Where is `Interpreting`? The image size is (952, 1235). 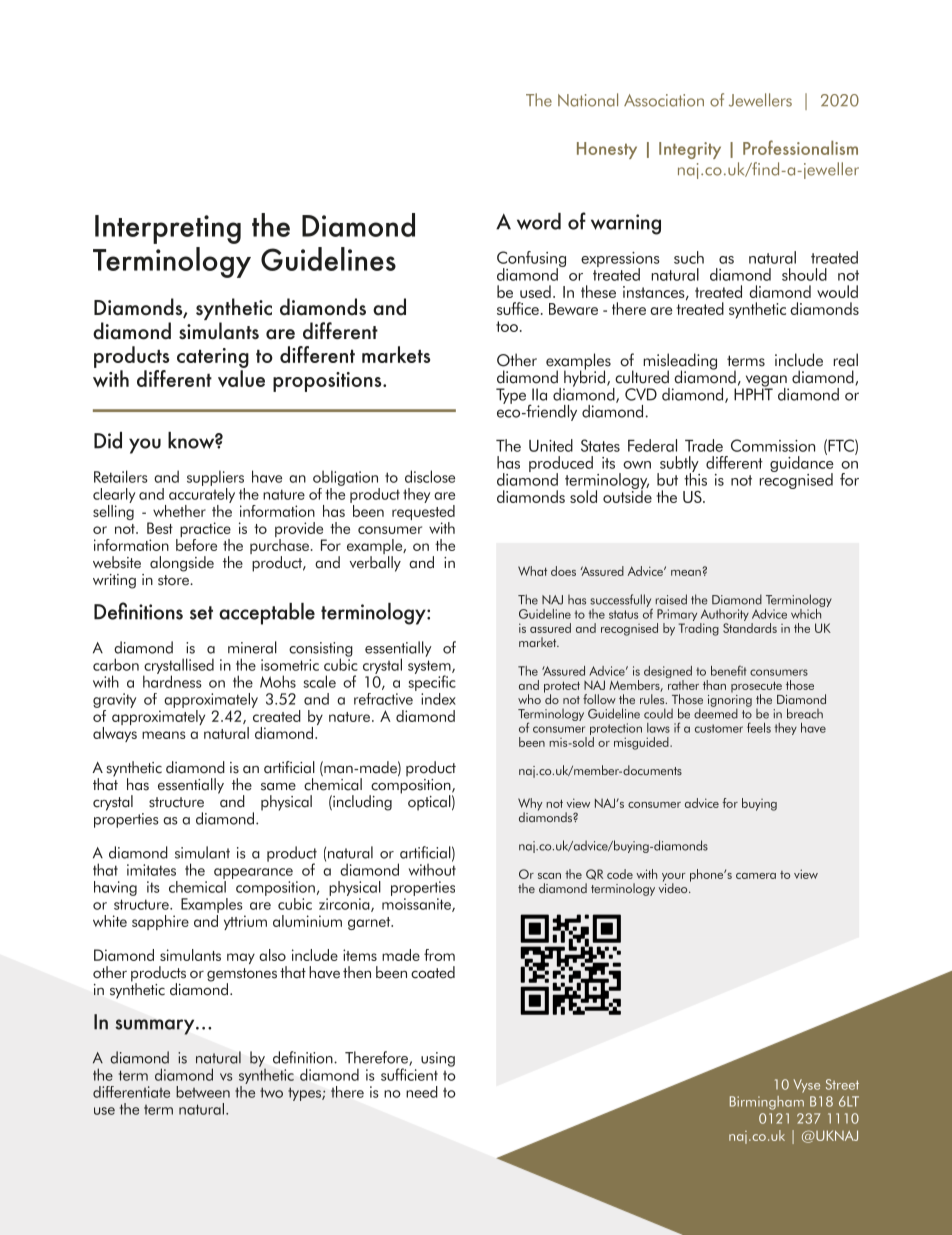
Interpreting is located at coordinates (168, 229).
